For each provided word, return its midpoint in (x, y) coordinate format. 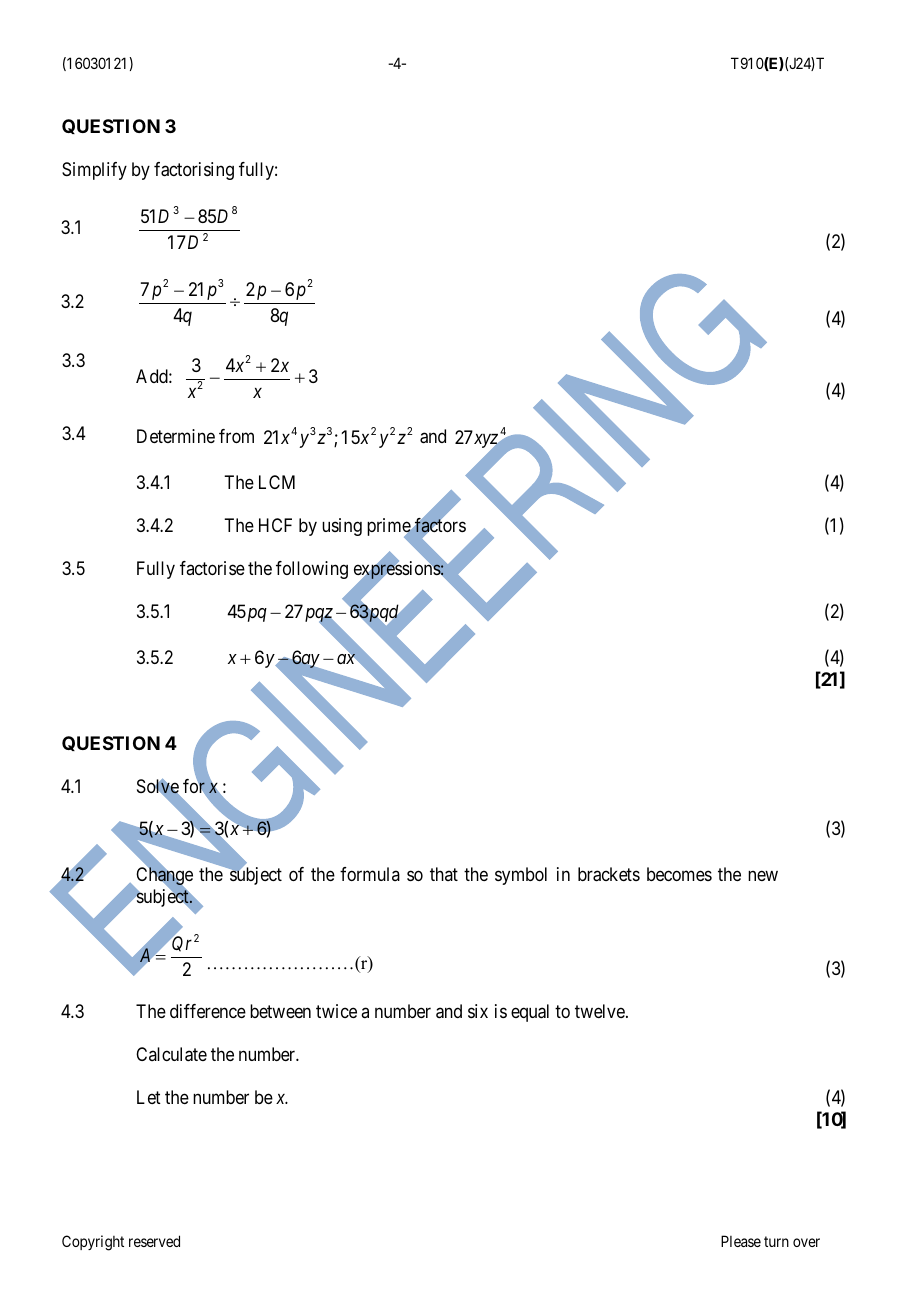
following (312, 570)
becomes (679, 874)
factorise (212, 568)
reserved (154, 1241)
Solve (158, 787)
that (444, 874)
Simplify (94, 171)
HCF (275, 525)
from (236, 436)
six (478, 1011)
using (342, 527)
